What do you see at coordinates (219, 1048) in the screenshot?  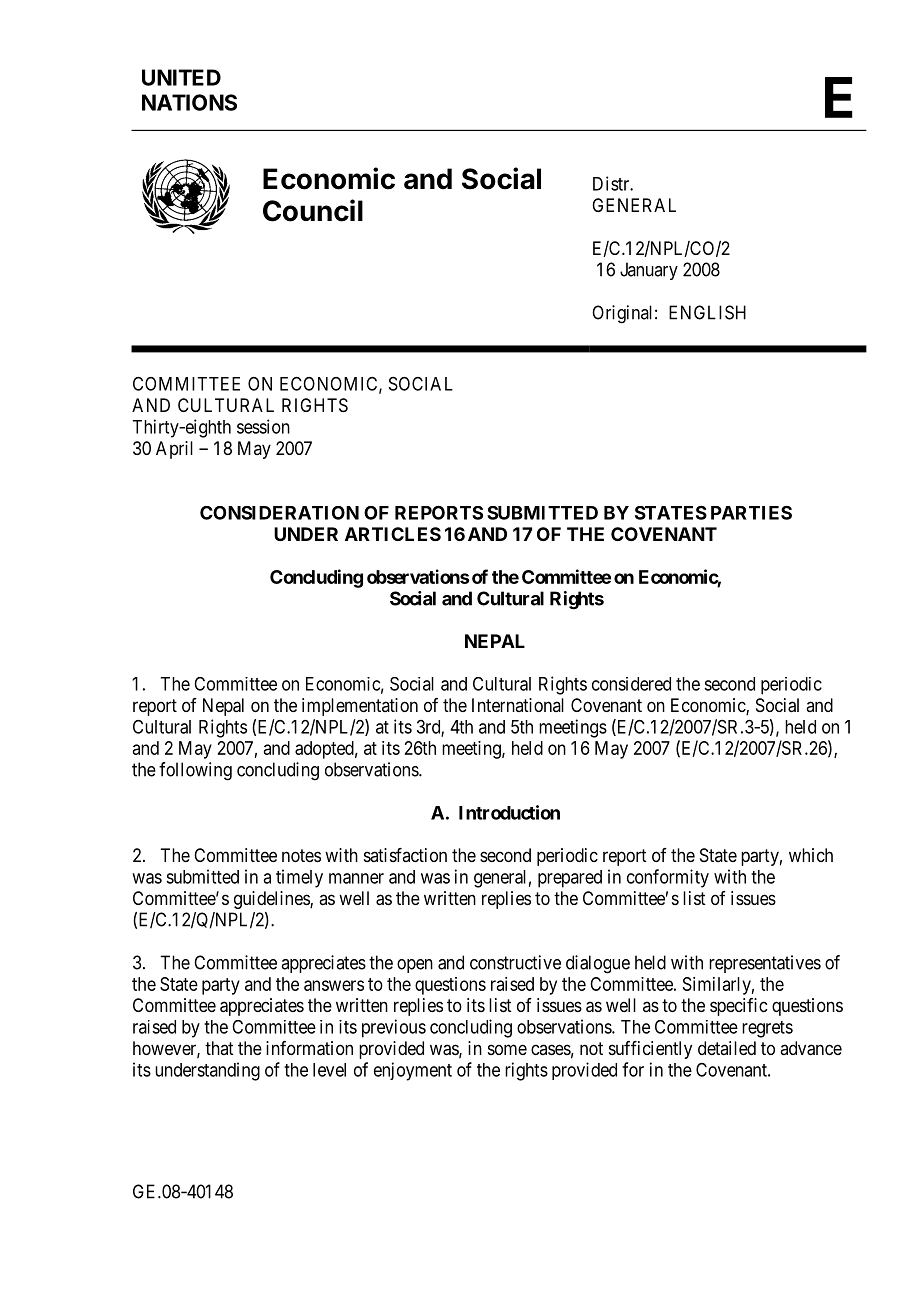 I see `that` at bounding box center [219, 1048].
